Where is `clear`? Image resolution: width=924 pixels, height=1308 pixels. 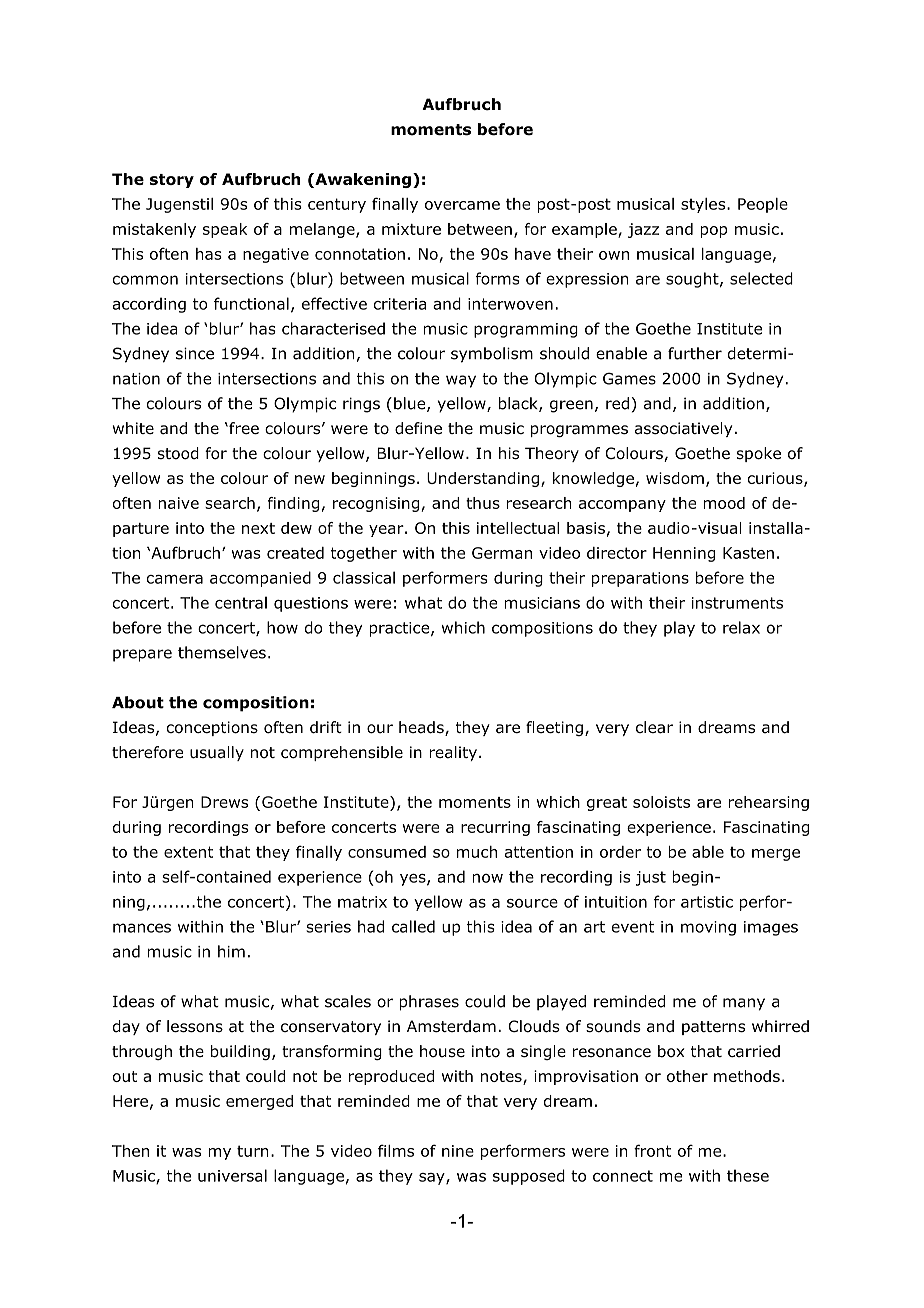 clear is located at coordinates (654, 727).
